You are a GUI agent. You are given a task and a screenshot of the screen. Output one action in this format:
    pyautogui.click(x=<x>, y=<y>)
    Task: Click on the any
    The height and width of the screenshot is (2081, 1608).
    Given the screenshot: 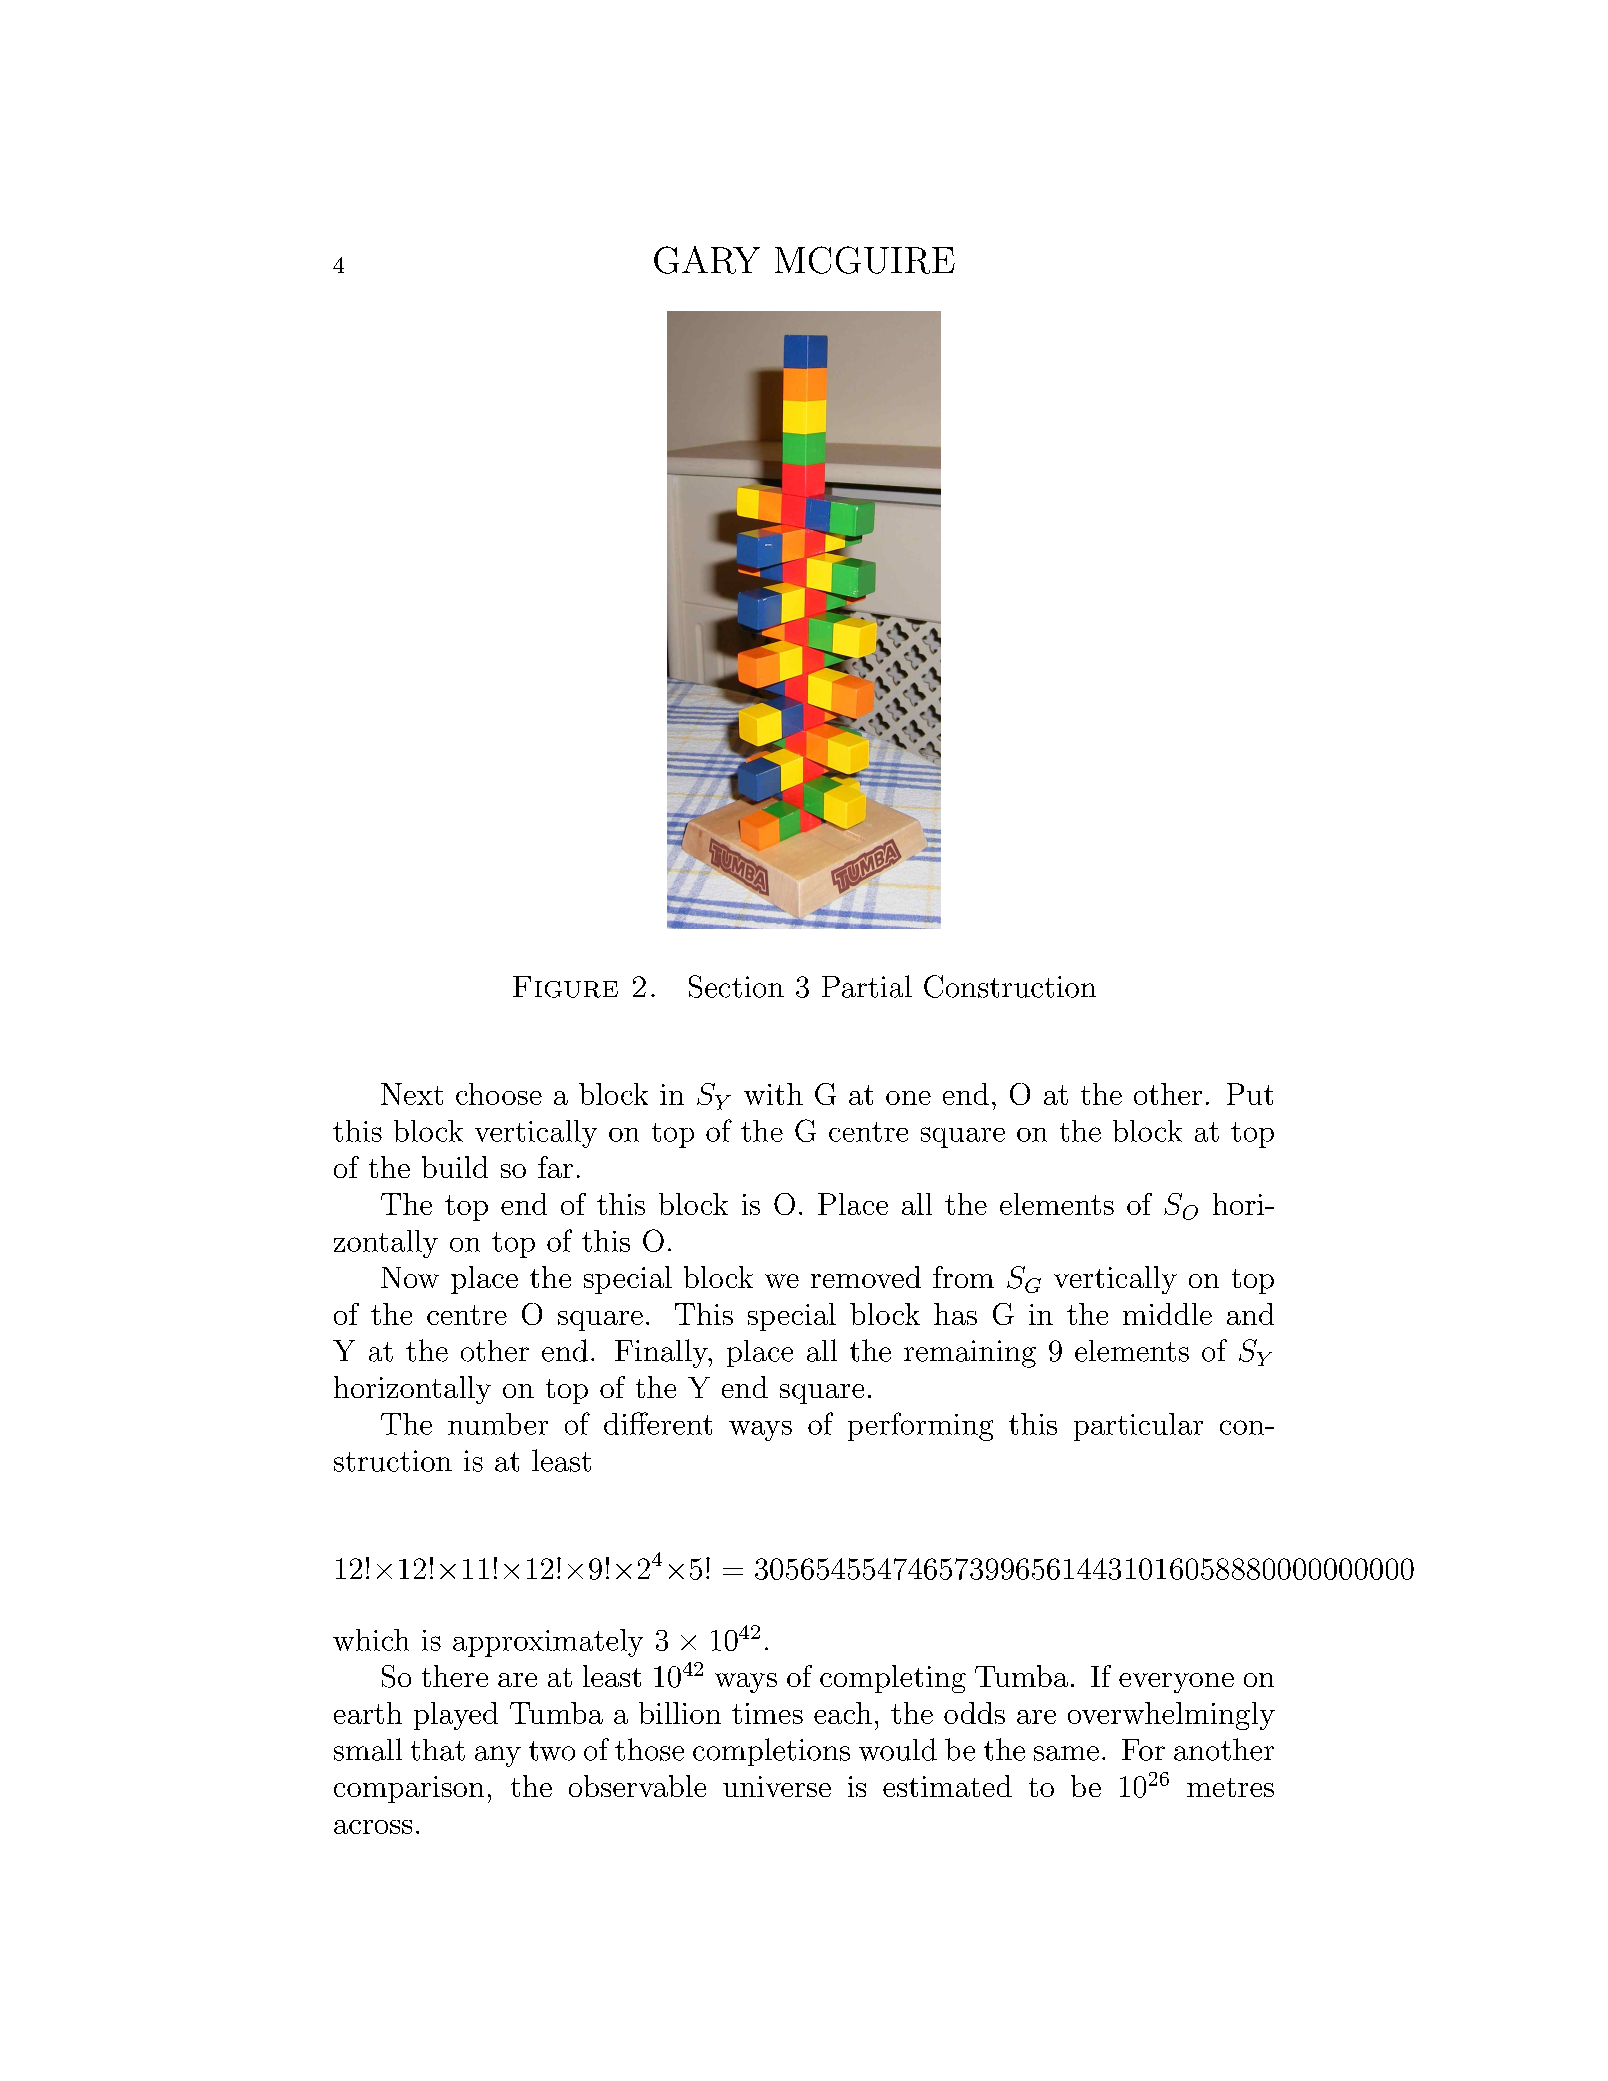 What is the action you would take?
    pyautogui.click(x=498, y=1756)
